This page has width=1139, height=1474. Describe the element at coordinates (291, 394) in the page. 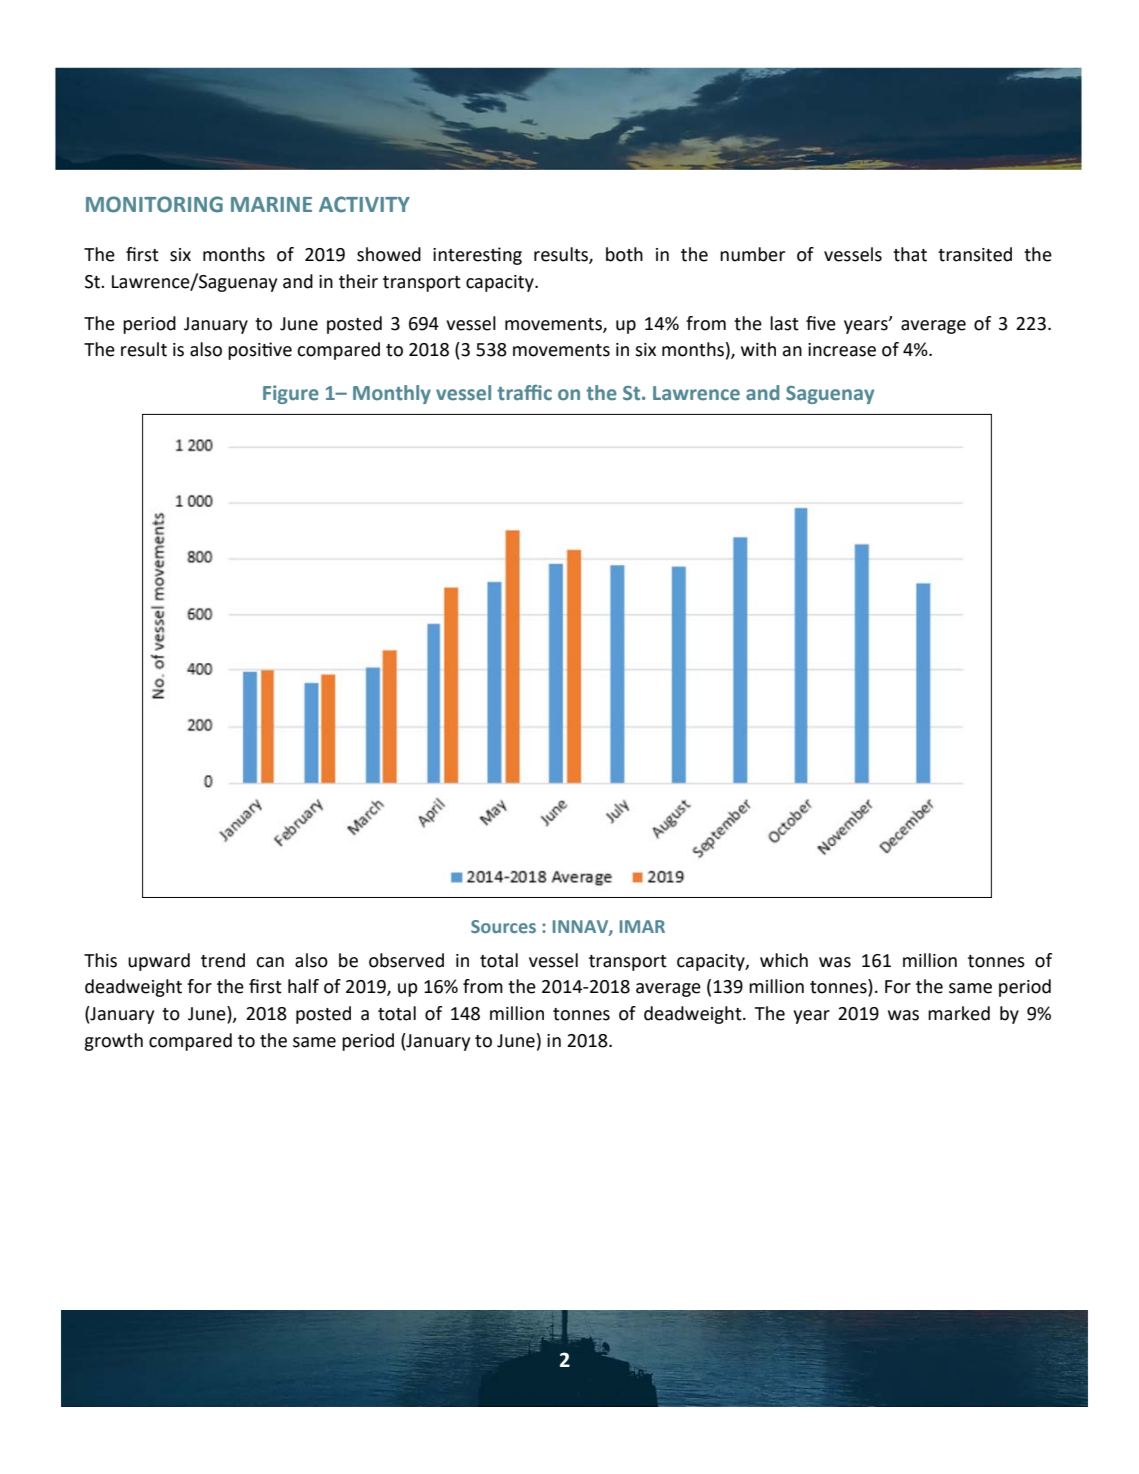

I see `Figure` at that location.
